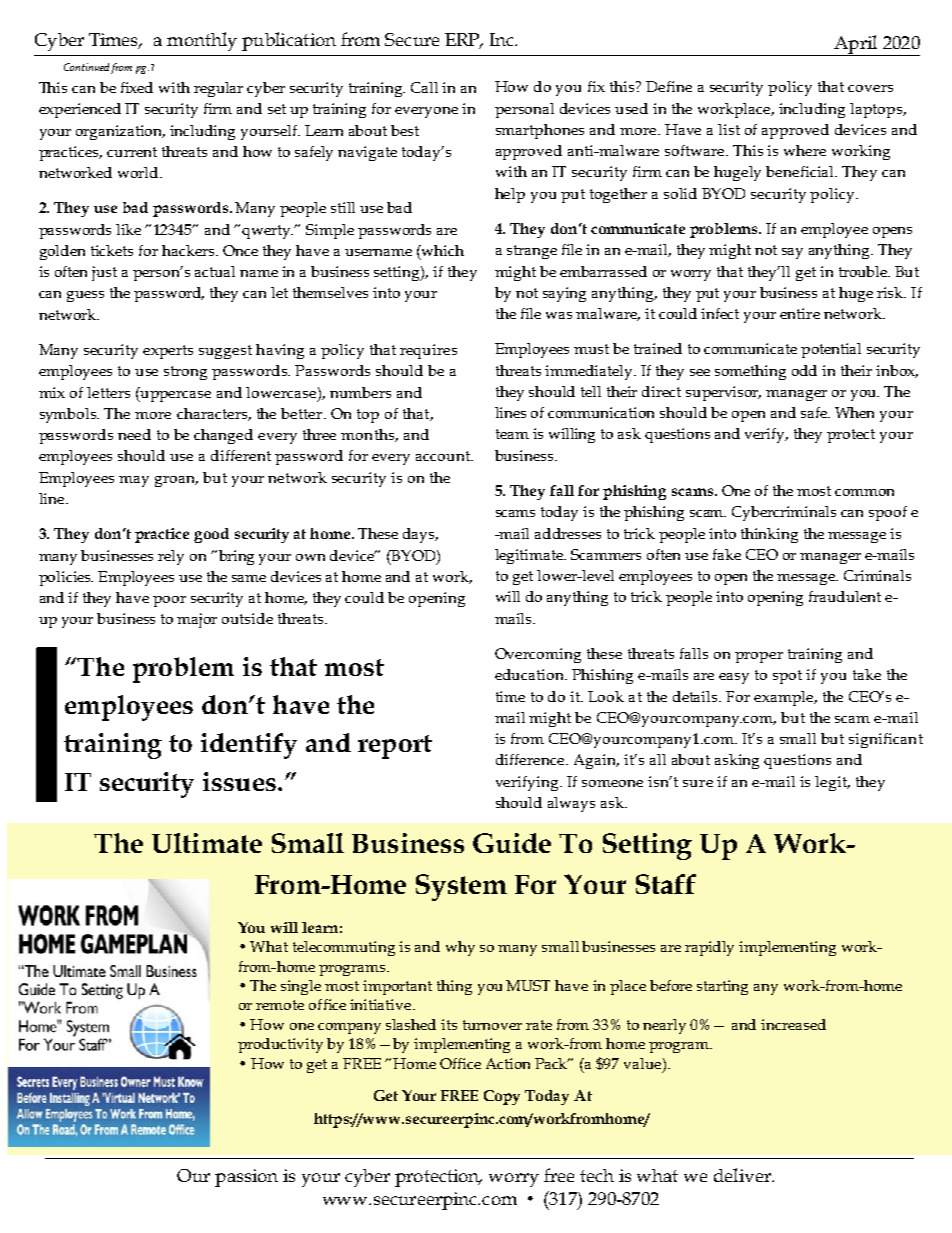 The image size is (952, 1233). Describe the element at coordinates (737, 761) in the screenshot. I see `asking` at that location.
